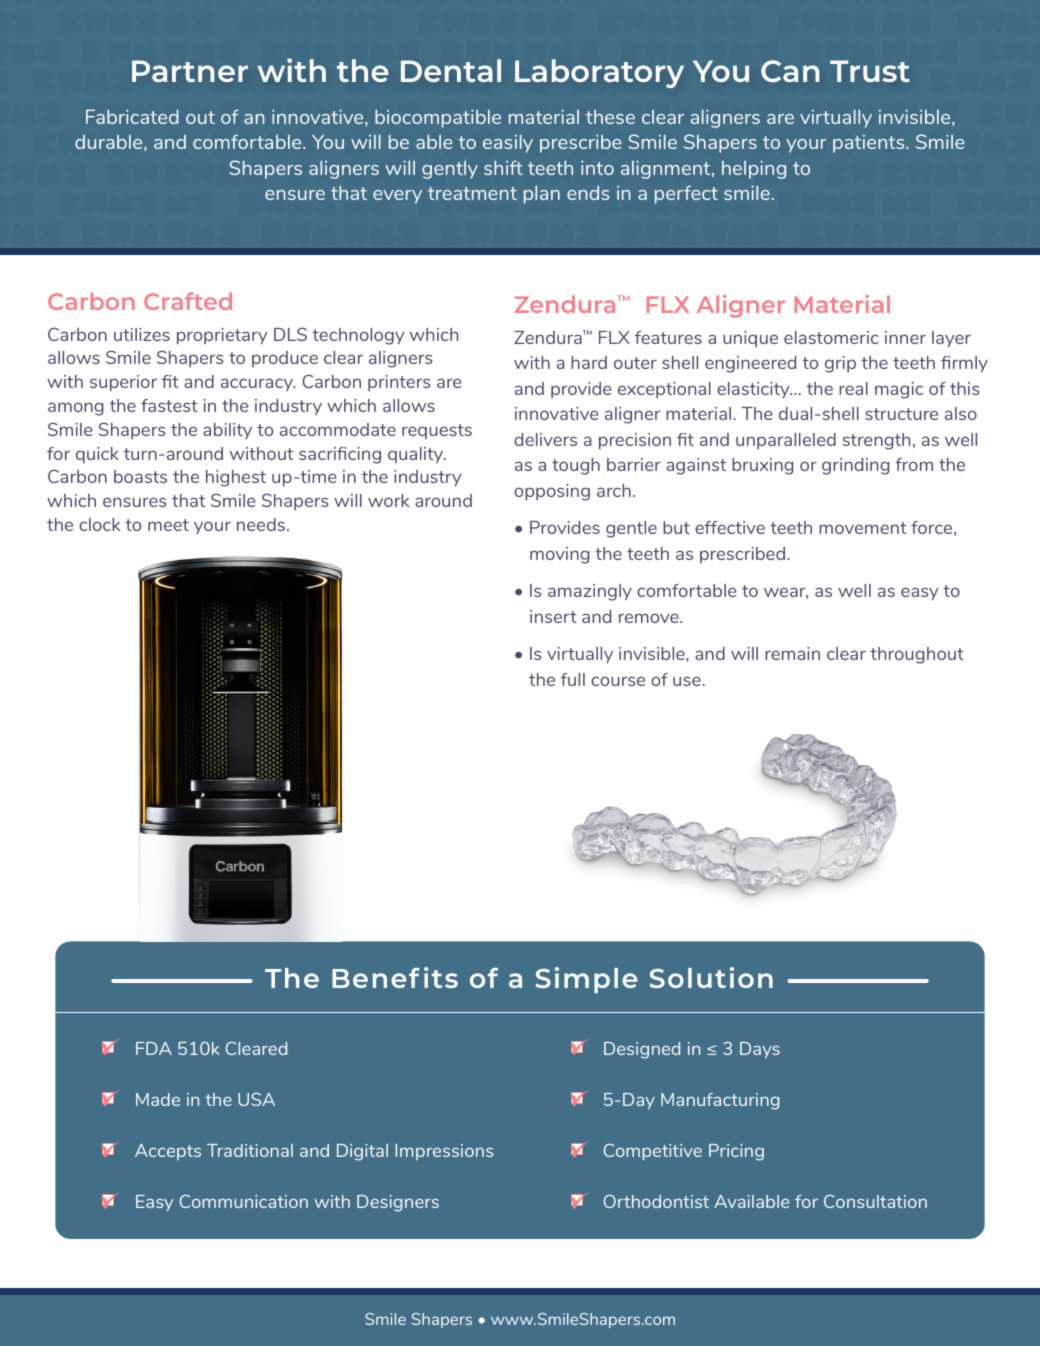  I want to click on throughout, so click(917, 655).
